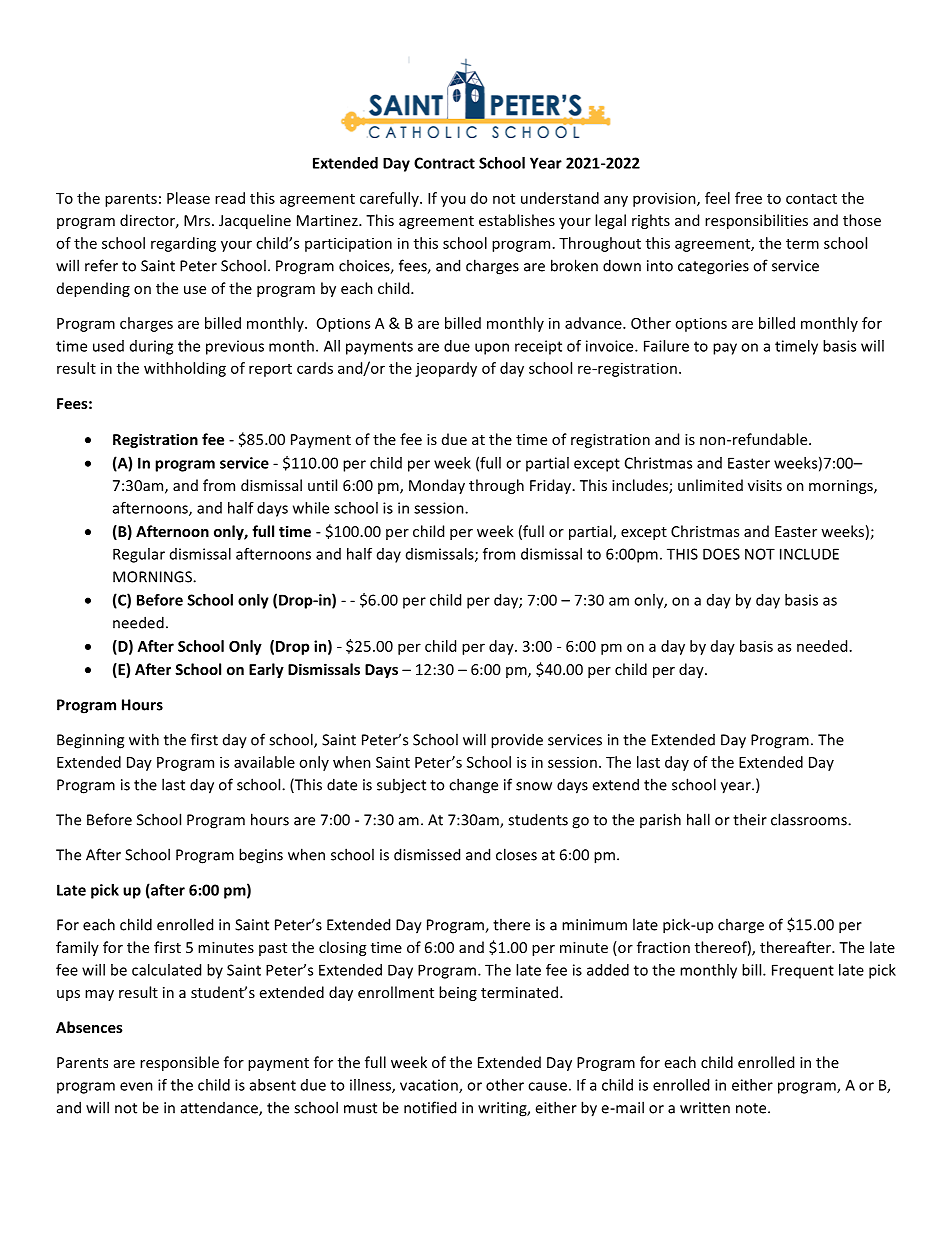 This screenshot has height=1233, width=952. What do you see at coordinates (721, 554) in the screenshot?
I see `DOES` at bounding box center [721, 554].
